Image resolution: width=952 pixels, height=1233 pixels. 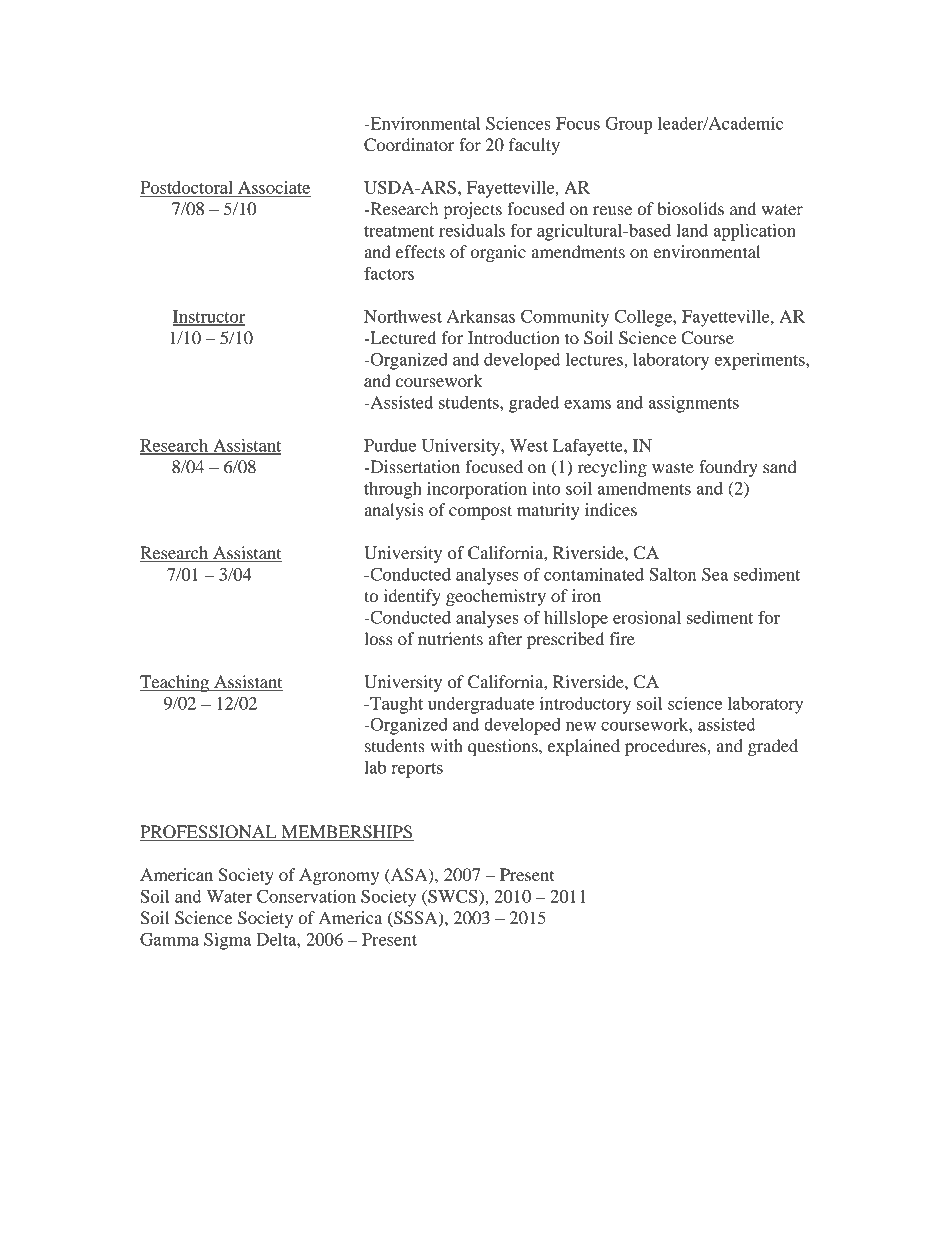 What do you see at coordinates (274, 187) in the page?
I see `Associate` at bounding box center [274, 187].
